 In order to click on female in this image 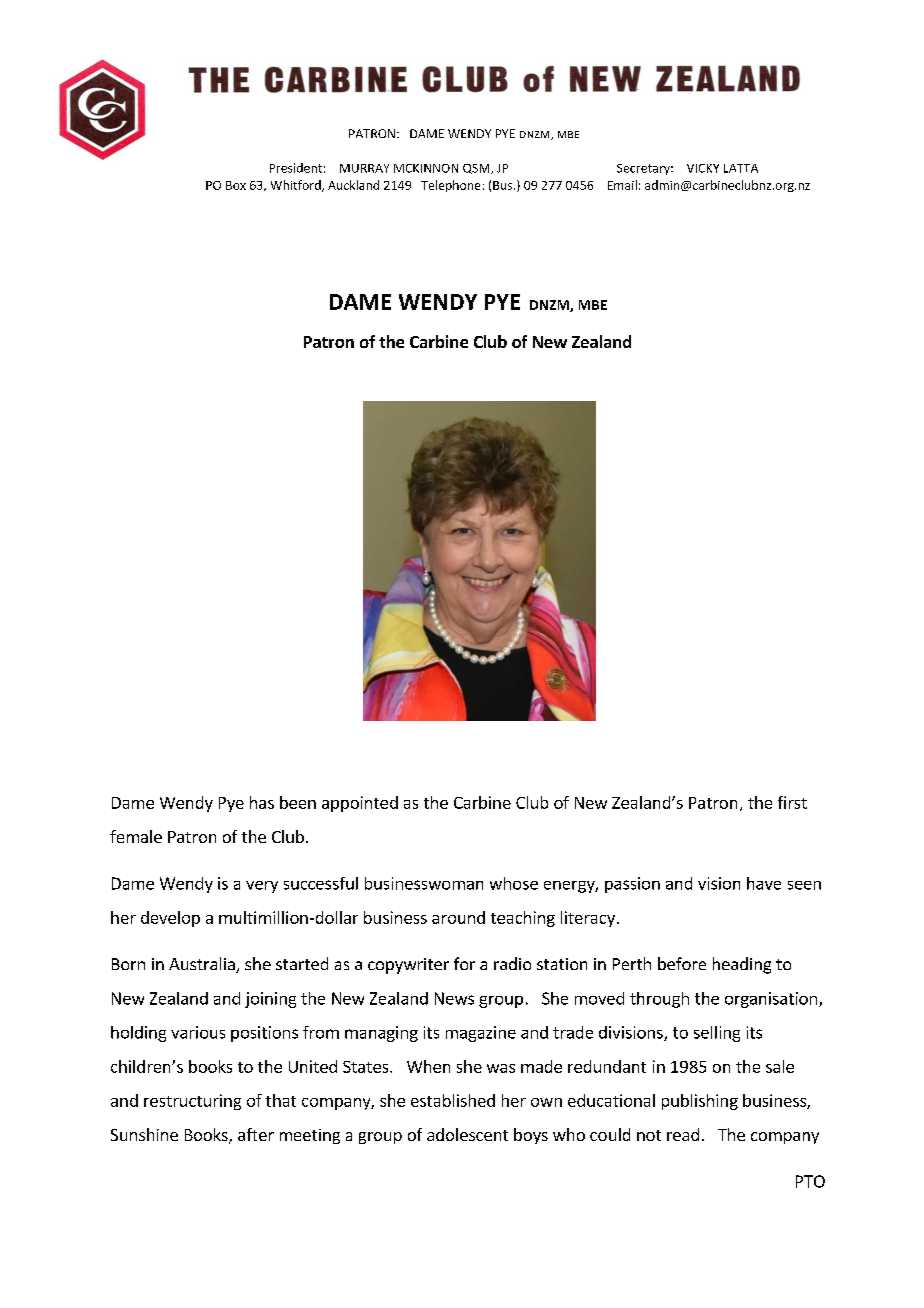, I will do `click(136, 836)`.
